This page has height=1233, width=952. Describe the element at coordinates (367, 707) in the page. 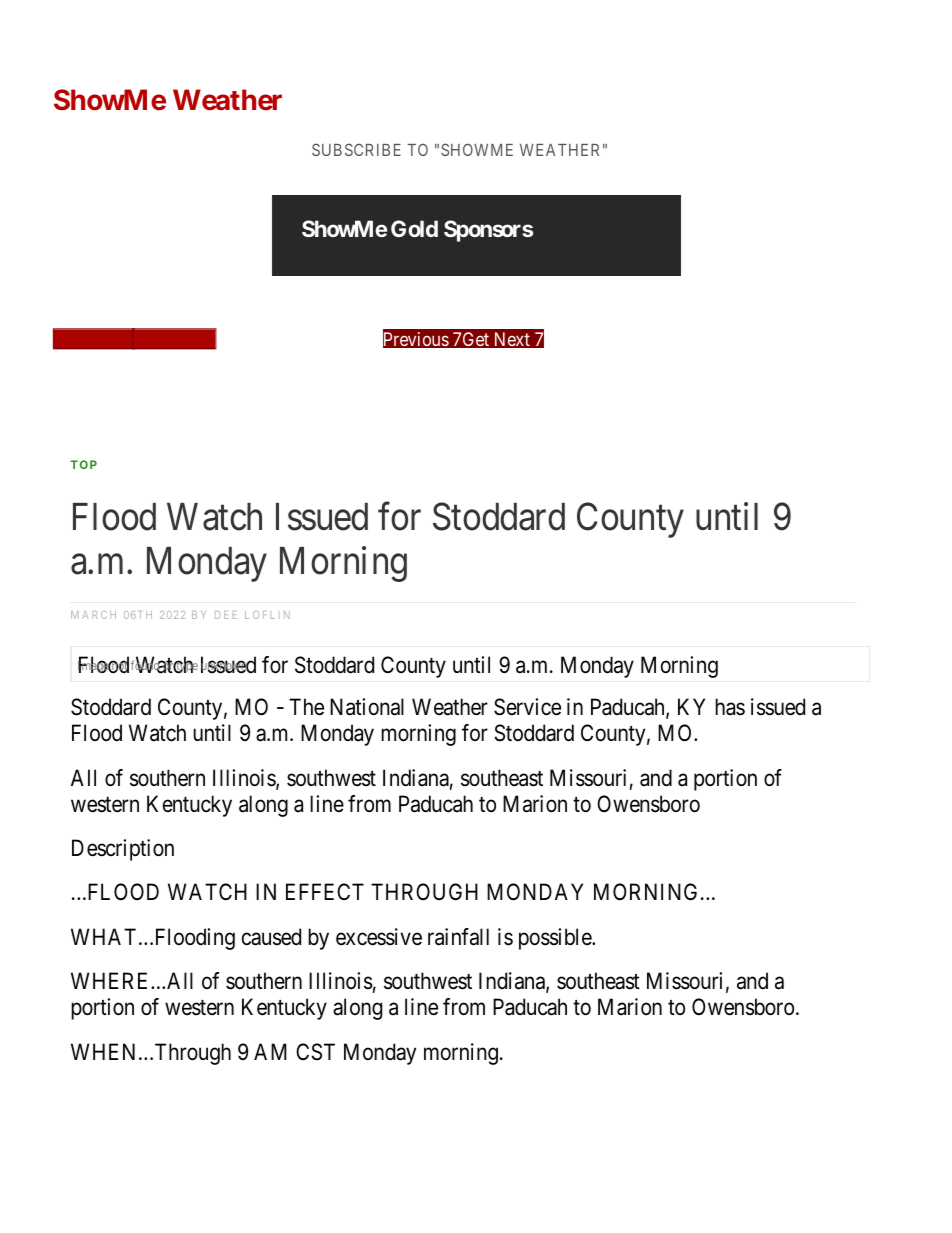

I see `National` at that location.
